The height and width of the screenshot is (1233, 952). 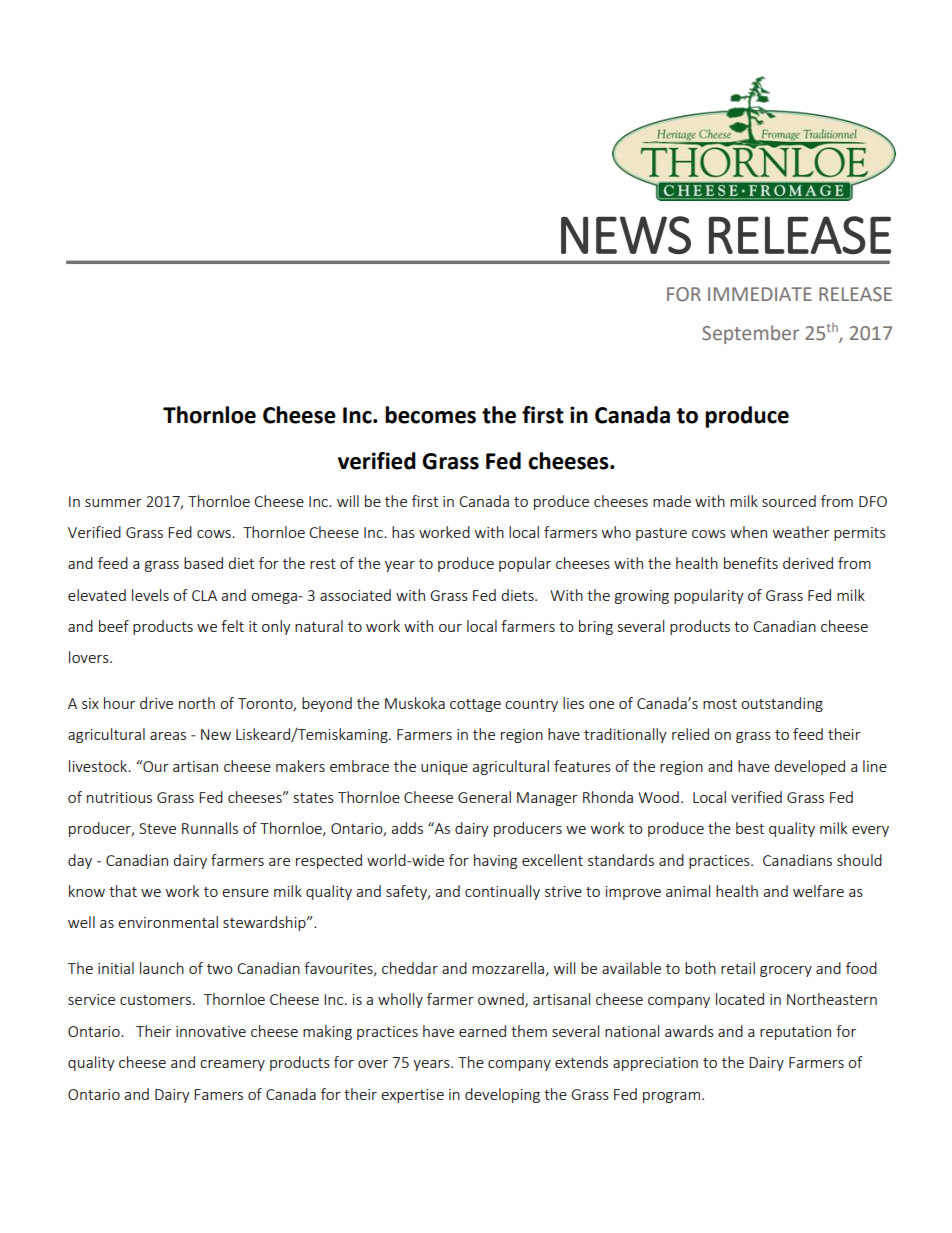 I want to click on sourced, so click(x=789, y=501).
